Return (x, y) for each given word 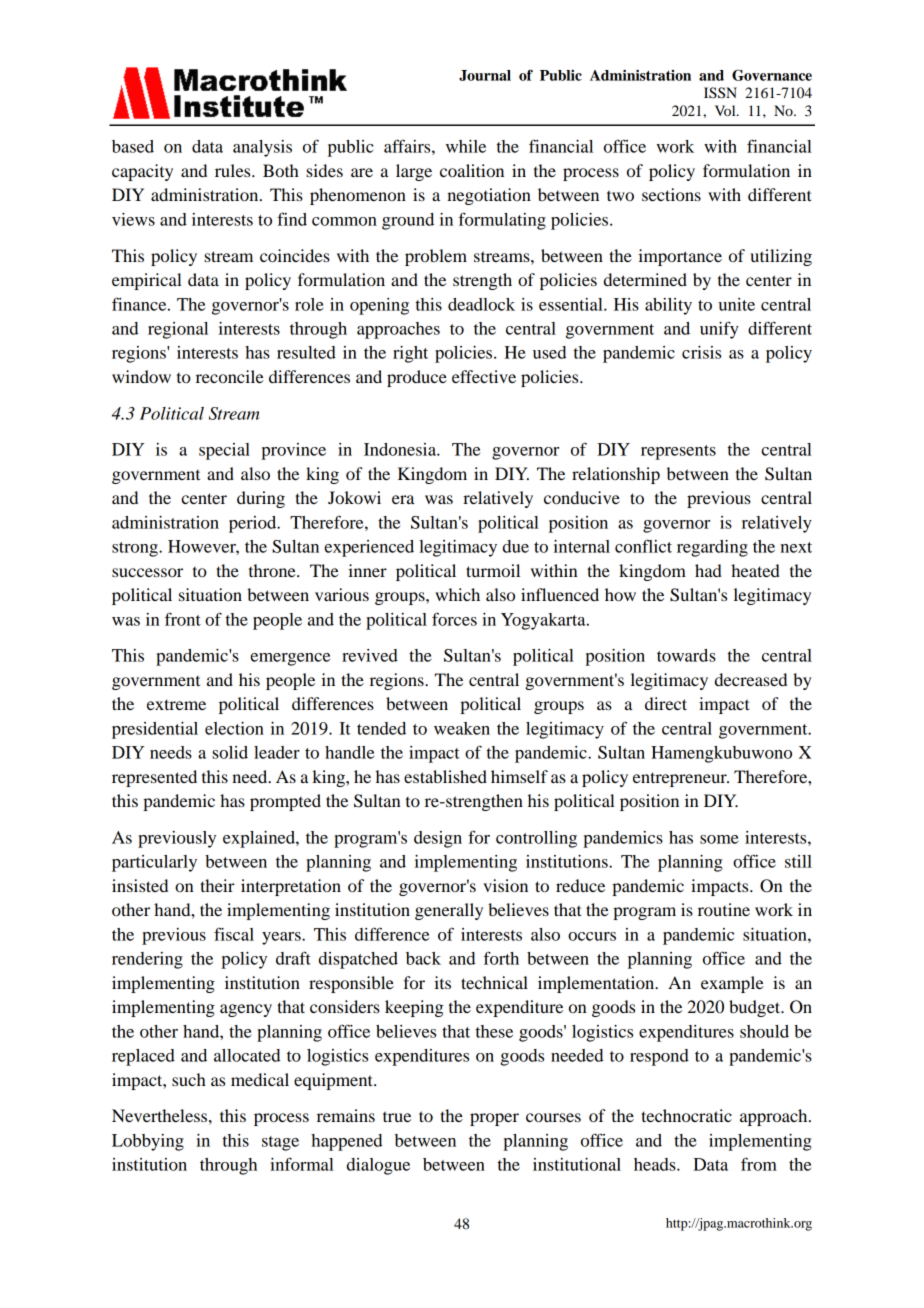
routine (724, 909)
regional (178, 330)
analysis (262, 148)
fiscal (234, 934)
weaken (462, 728)
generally (449, 911)
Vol (726, 110)
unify (719, 330)
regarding (712, 548)
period (254, 524)
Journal (485, 75)
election (234, 728)
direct (666, 703)
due (516, 546)
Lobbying (148, 1142)
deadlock (481, 304)
